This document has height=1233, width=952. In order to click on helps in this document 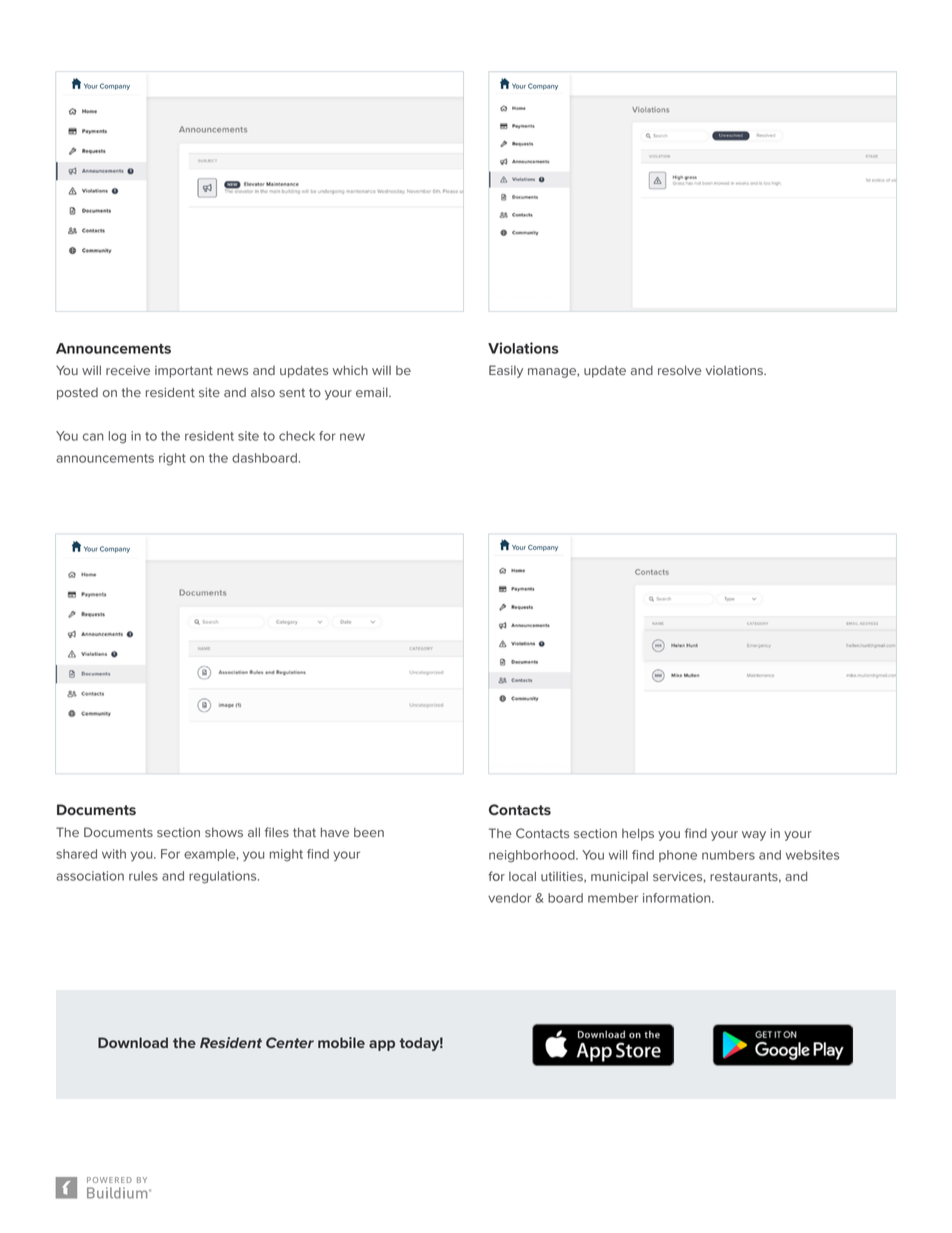, I will do `click(638, 834)`.
